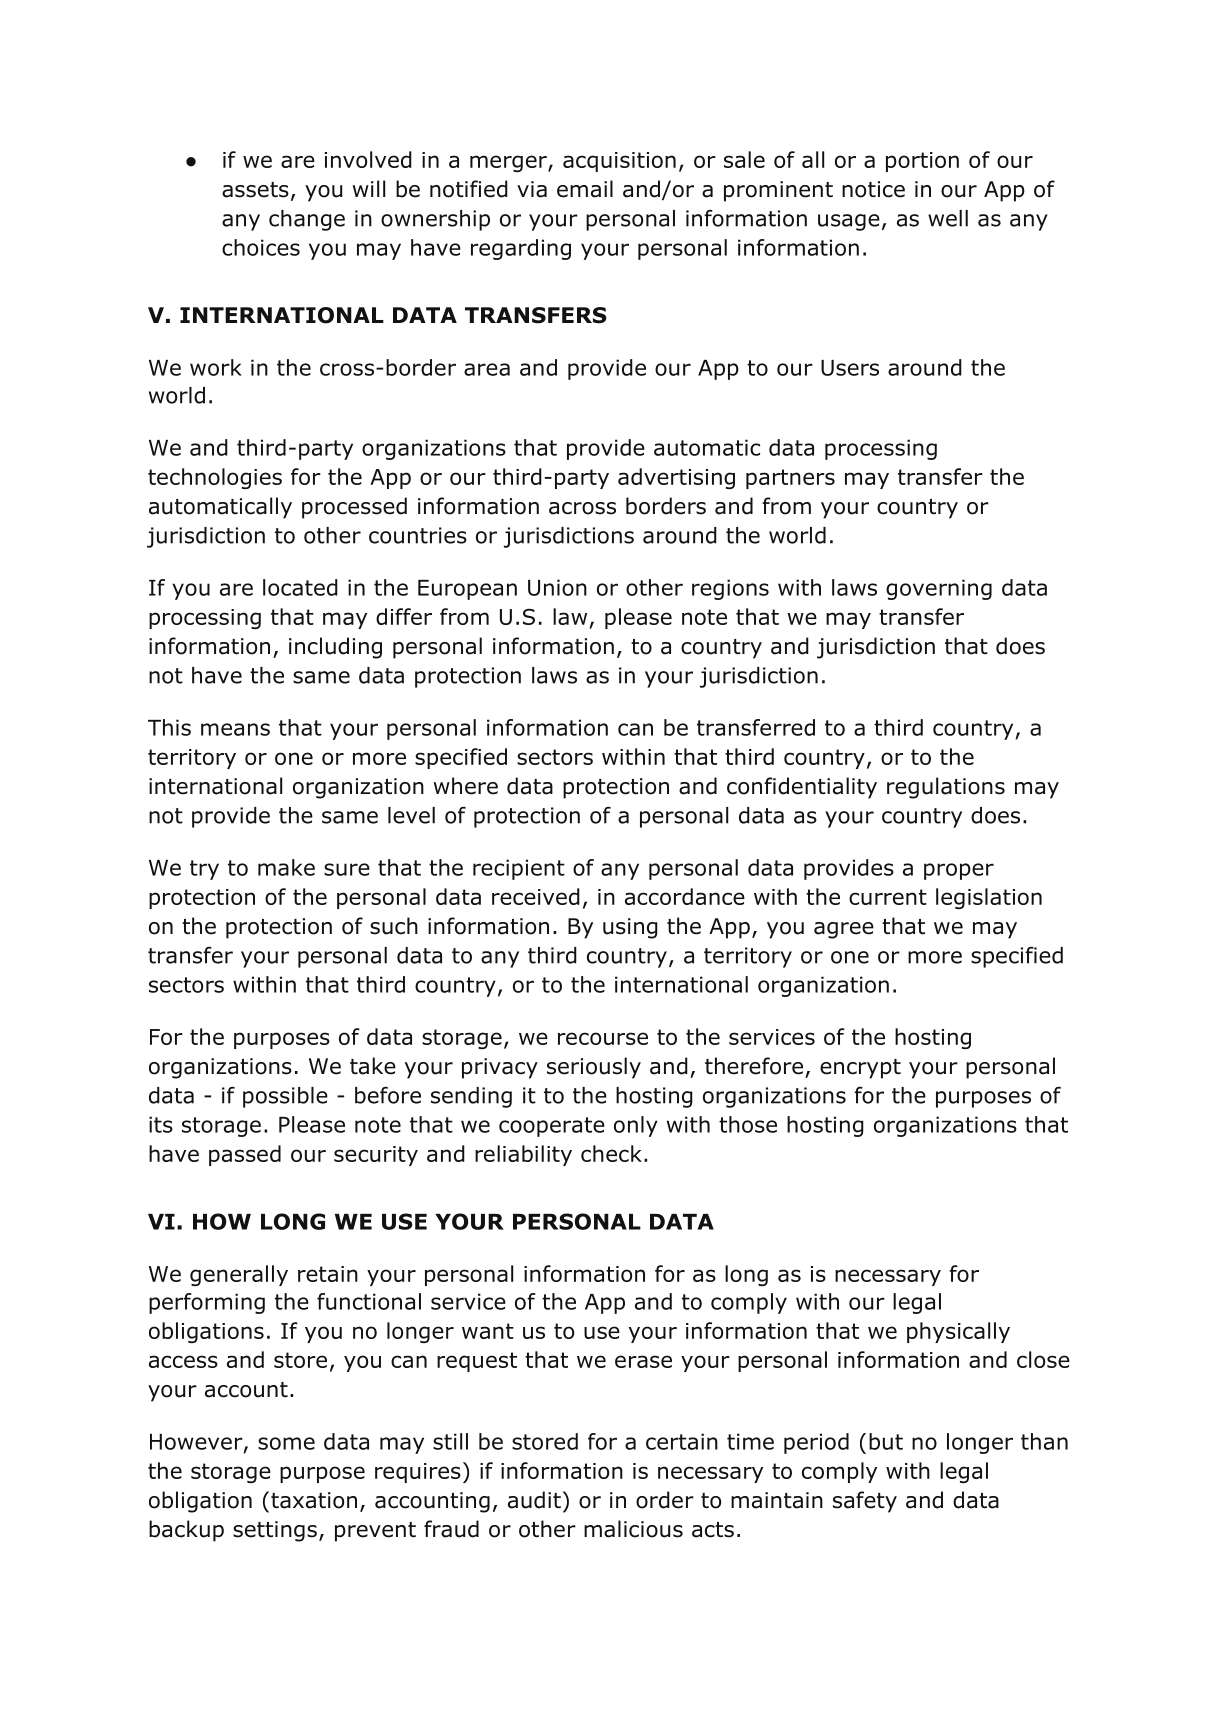 The width and height of the screenshot is (1221, 1728). I want to click on email, so click(585, 189).
